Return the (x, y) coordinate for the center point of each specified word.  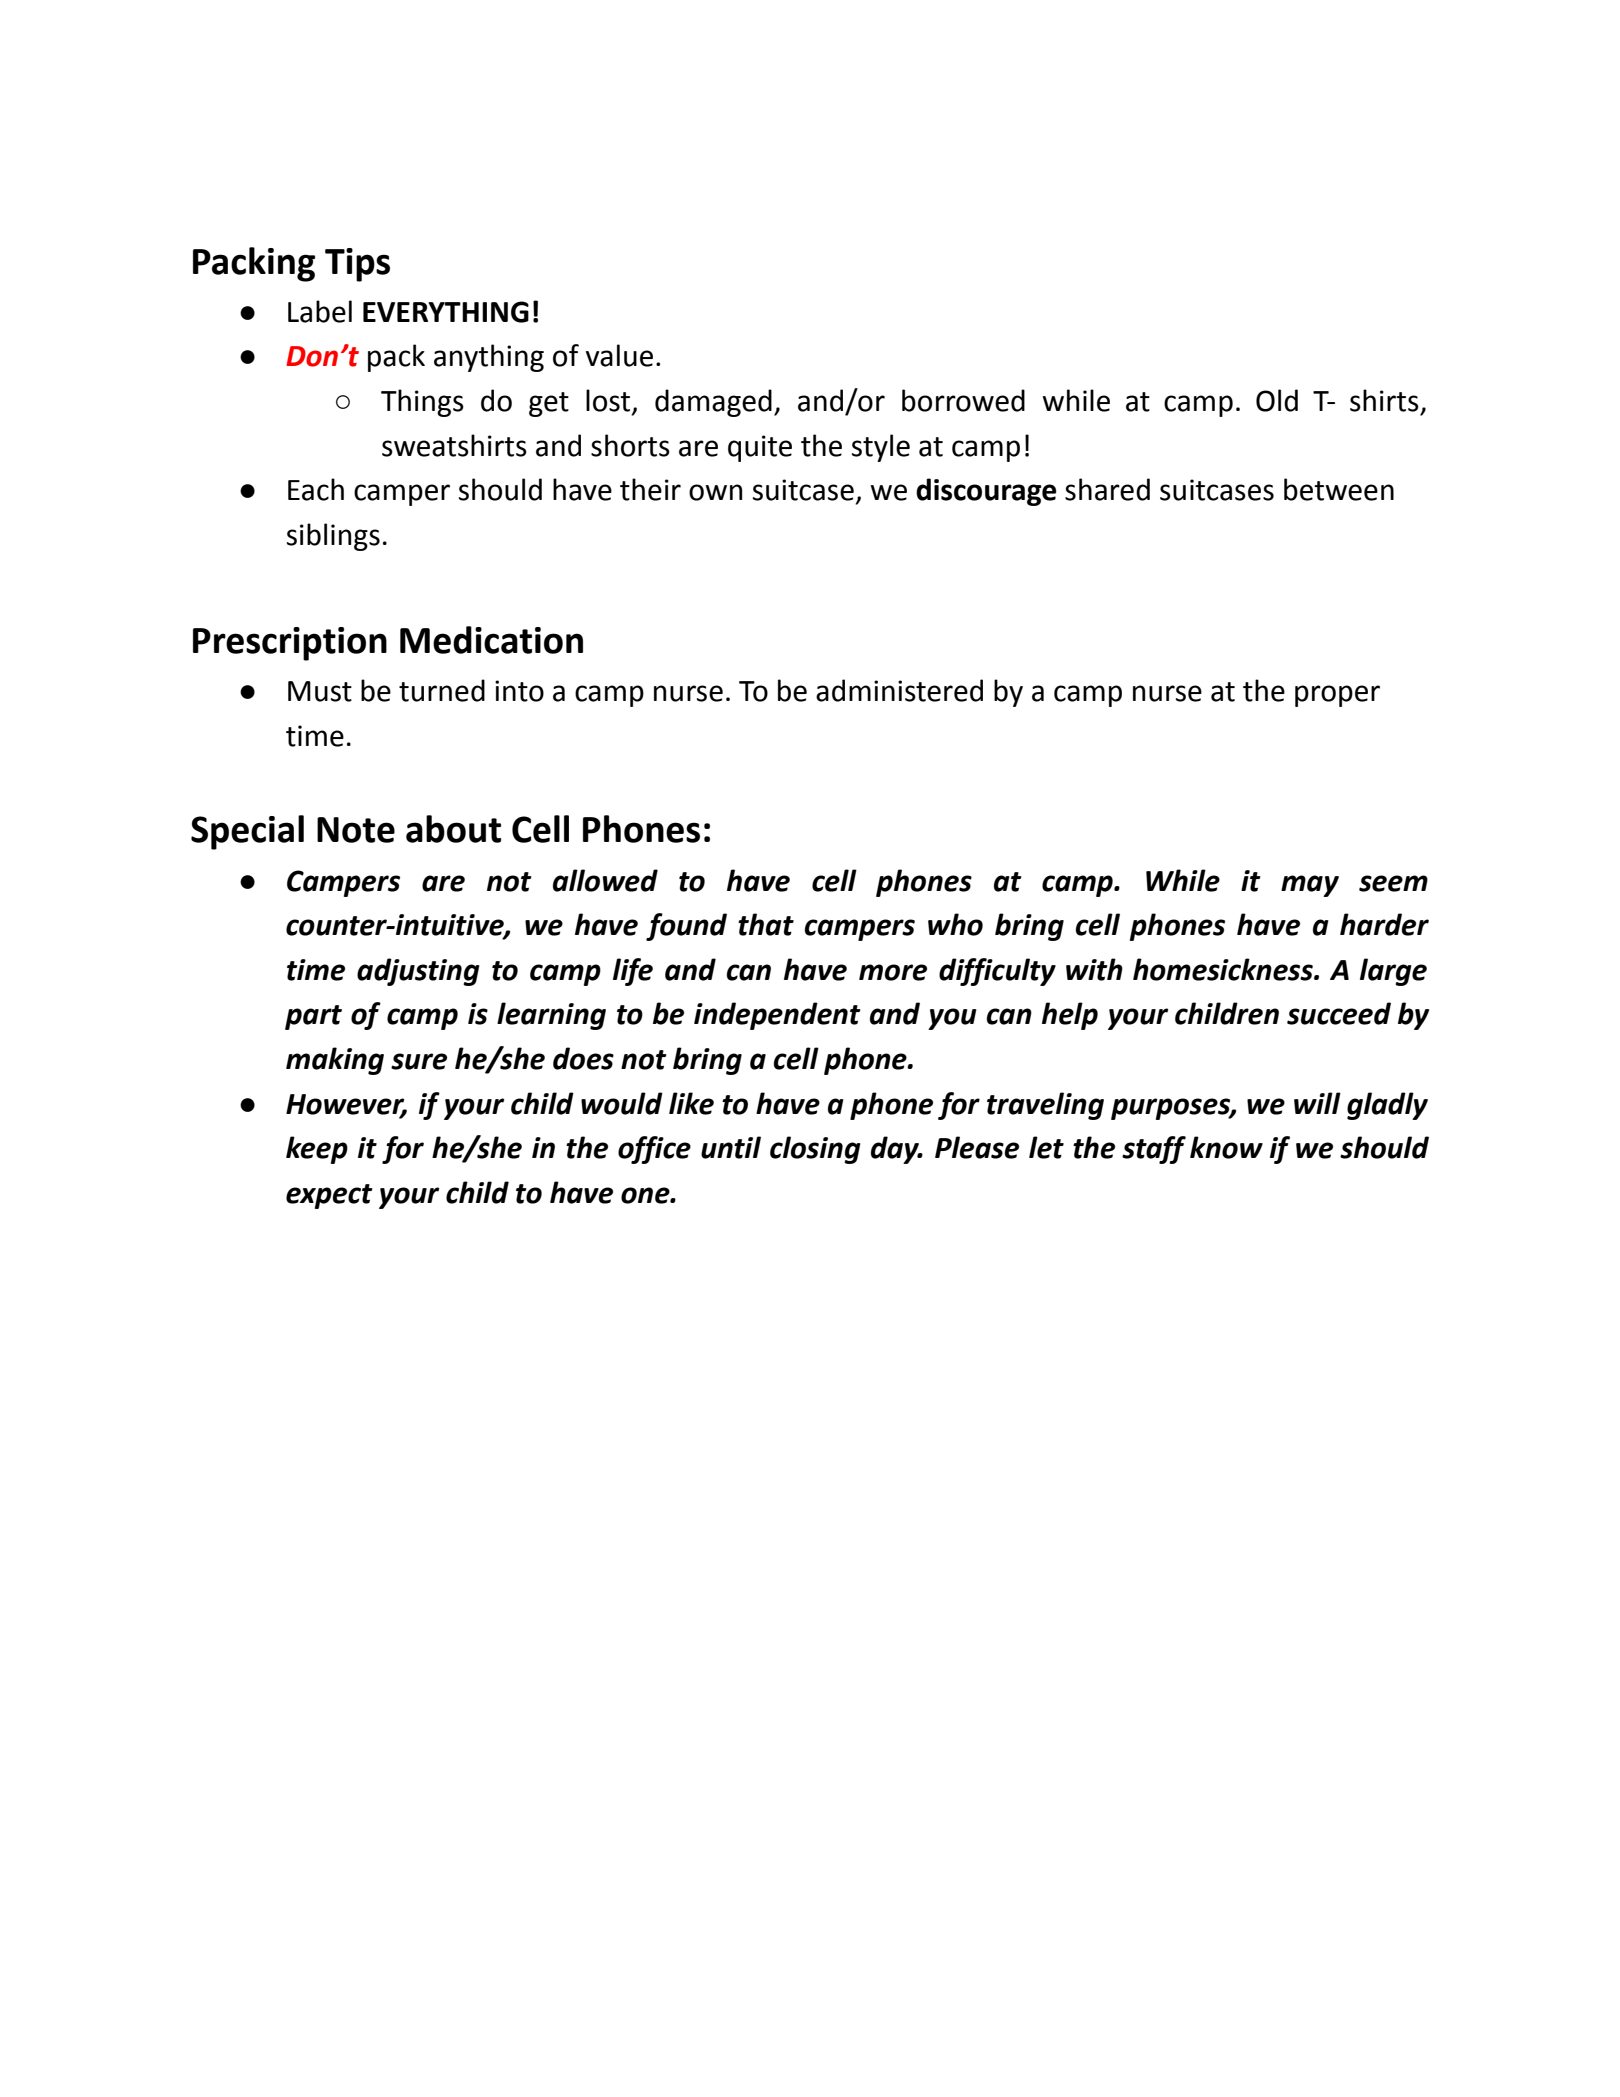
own (715, 492)
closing (815, 1150)
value (619, 355)
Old (1277, 400)
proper (1337, 696)
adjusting (418, 972)
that (766, 924)
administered (899, 690)
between (1339, 489)
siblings (333, 537)
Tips (357, 265)
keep (317, 1150)
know (1226, 1147)
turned (442, 690)
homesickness (1224, 969)
